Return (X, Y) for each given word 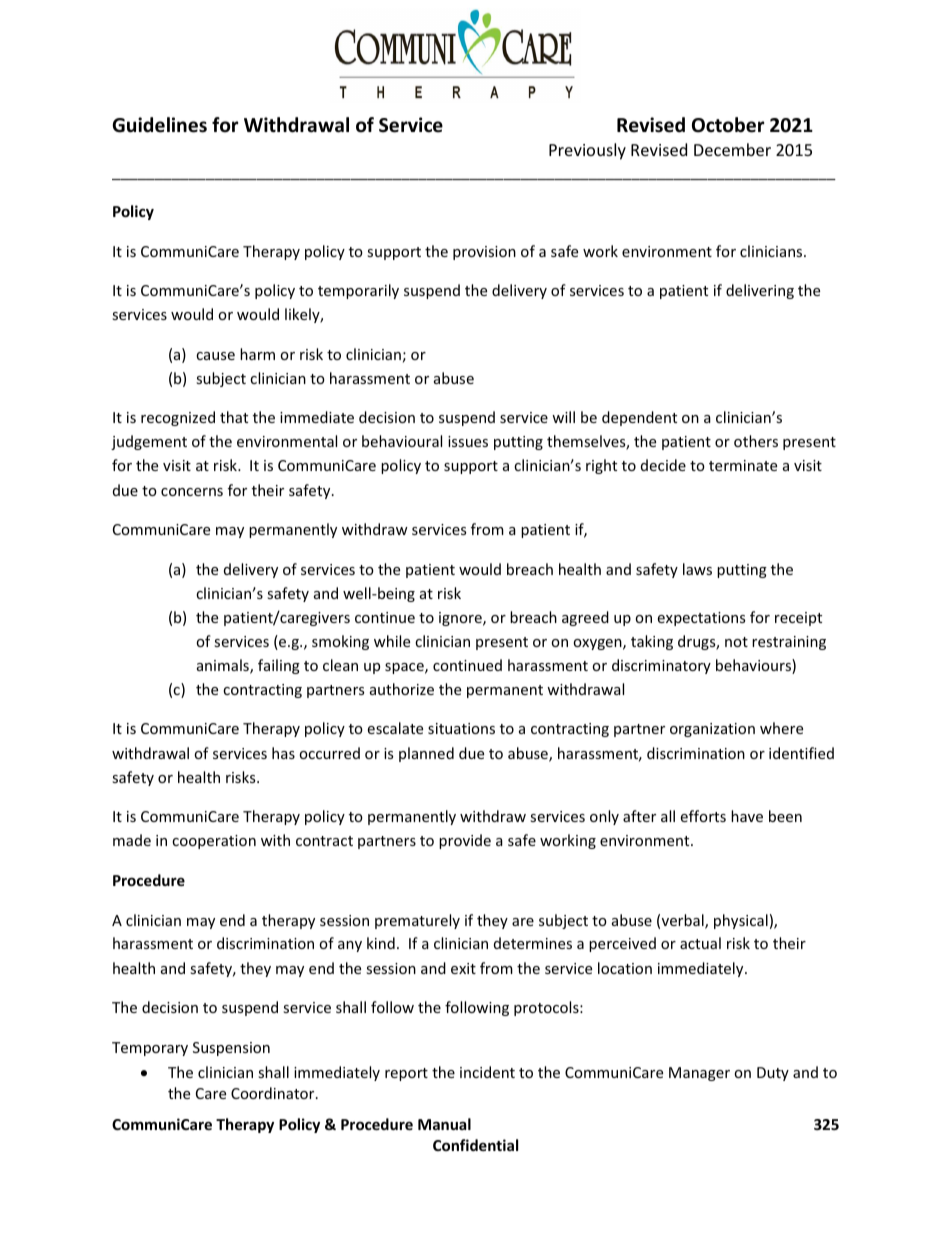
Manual (444, 1124)
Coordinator (274, 1093)
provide (465, 841)
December (732, 149)
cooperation (214, 842)
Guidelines (159, 125)
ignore (461, 619)
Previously (587, 151)
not (736, 642)
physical (741, 921)
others (756, 441)
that (234, 417)
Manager (699, 1074)
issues (468, 441)
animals (224, 666)
